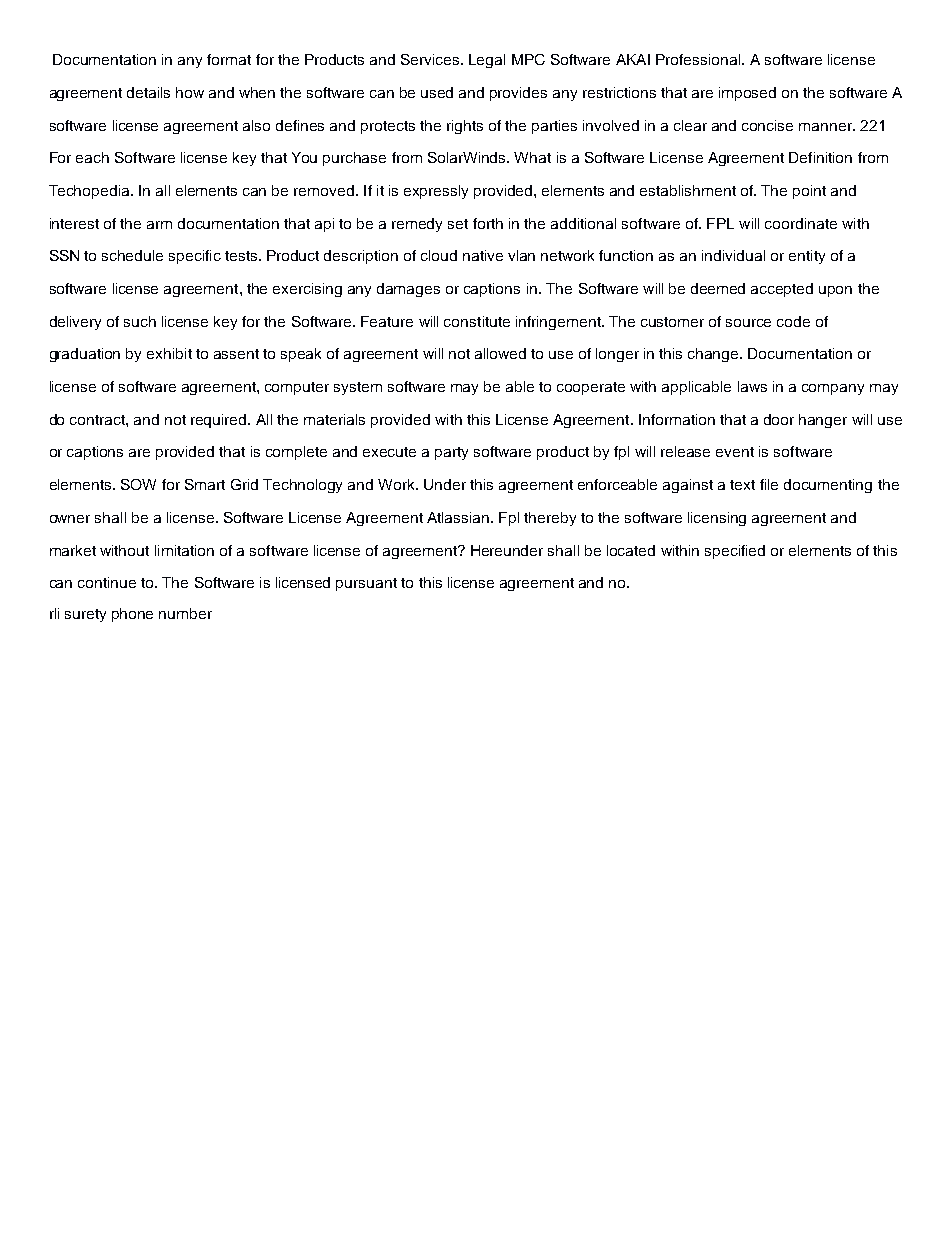 Image resolution: width=952 pixels, height=1233 pixels. Describe the element at coordinates (437, 92) in the screenshot. I see `used` at that location.
